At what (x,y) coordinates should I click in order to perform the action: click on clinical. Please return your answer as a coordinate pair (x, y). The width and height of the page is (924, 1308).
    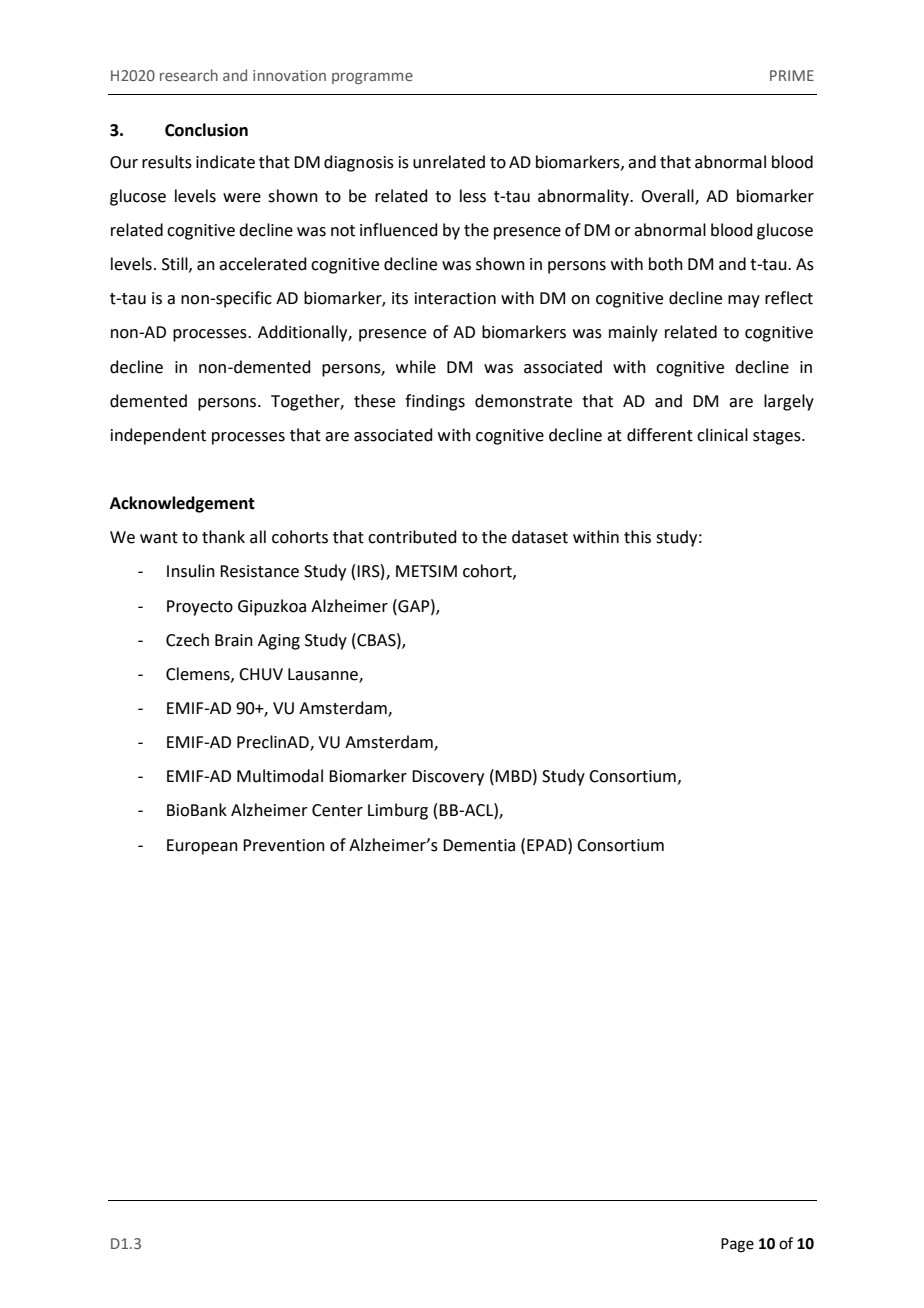
    Looking at the image, I should click on (722, 435).
